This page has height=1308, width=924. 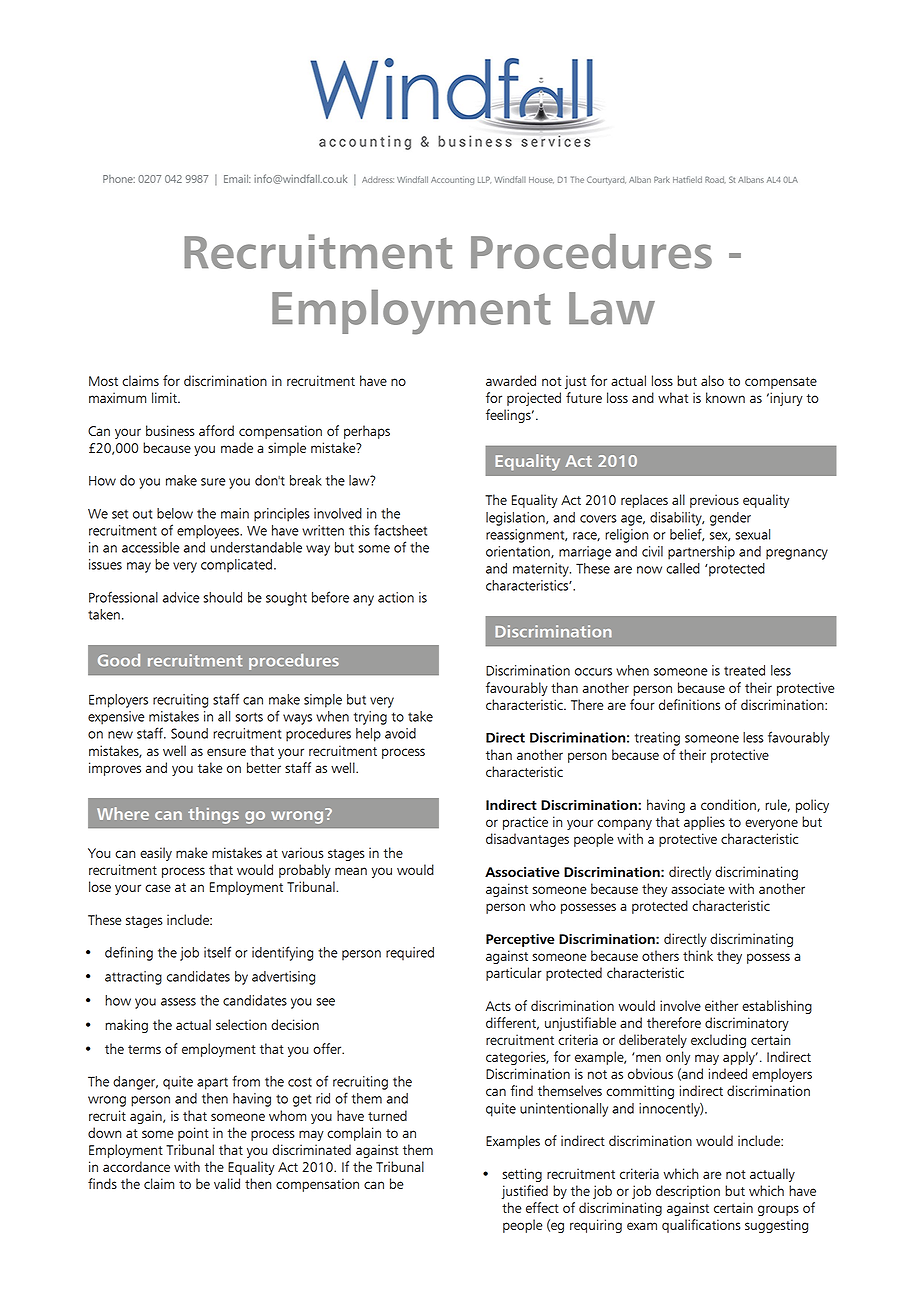 I want to click on awarded, so click(x=511, y=380).
